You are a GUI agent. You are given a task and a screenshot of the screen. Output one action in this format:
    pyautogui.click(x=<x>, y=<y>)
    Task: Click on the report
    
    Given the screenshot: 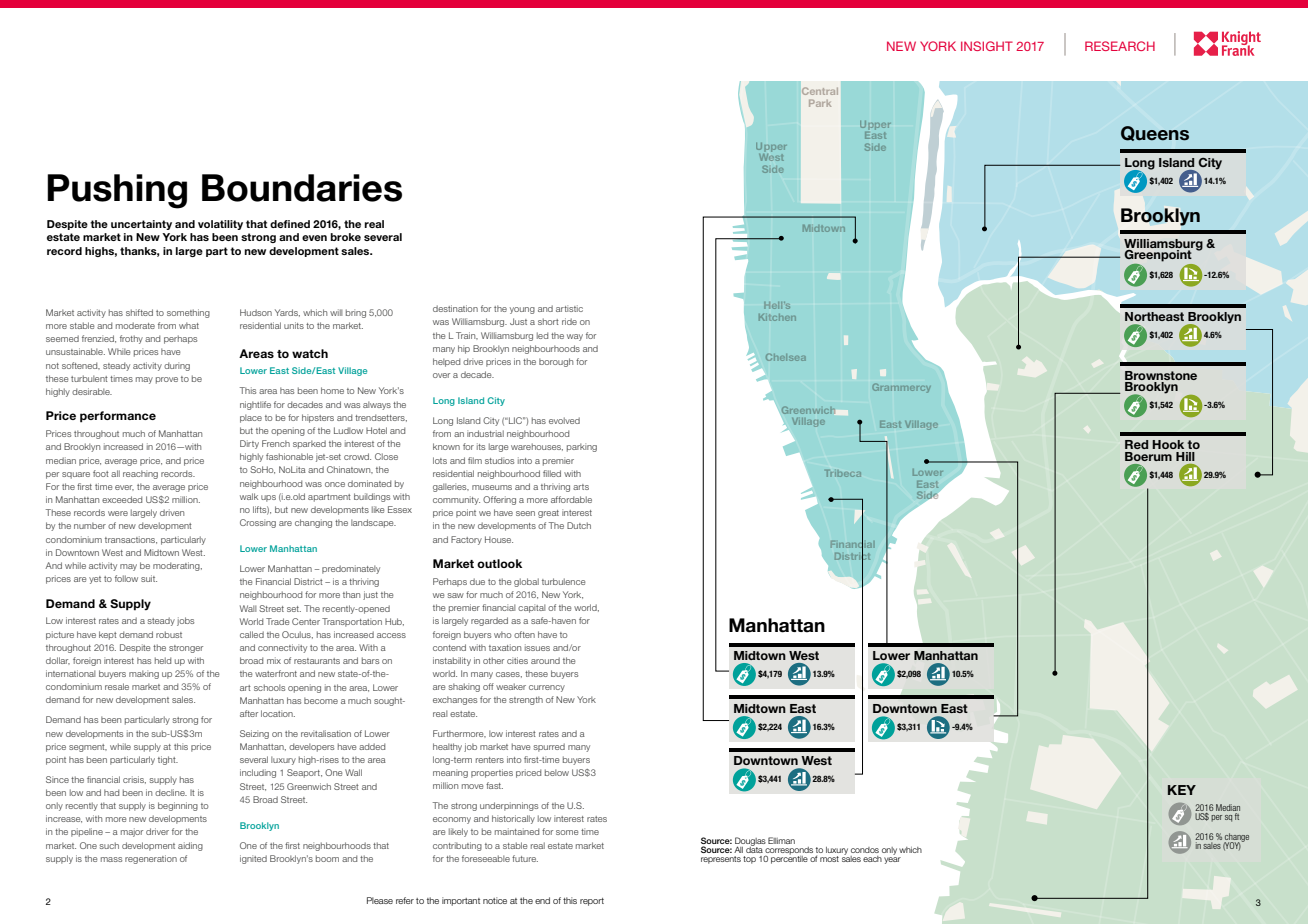 What is the action you would take?
    pyautogui.click(x=592, y=902)
